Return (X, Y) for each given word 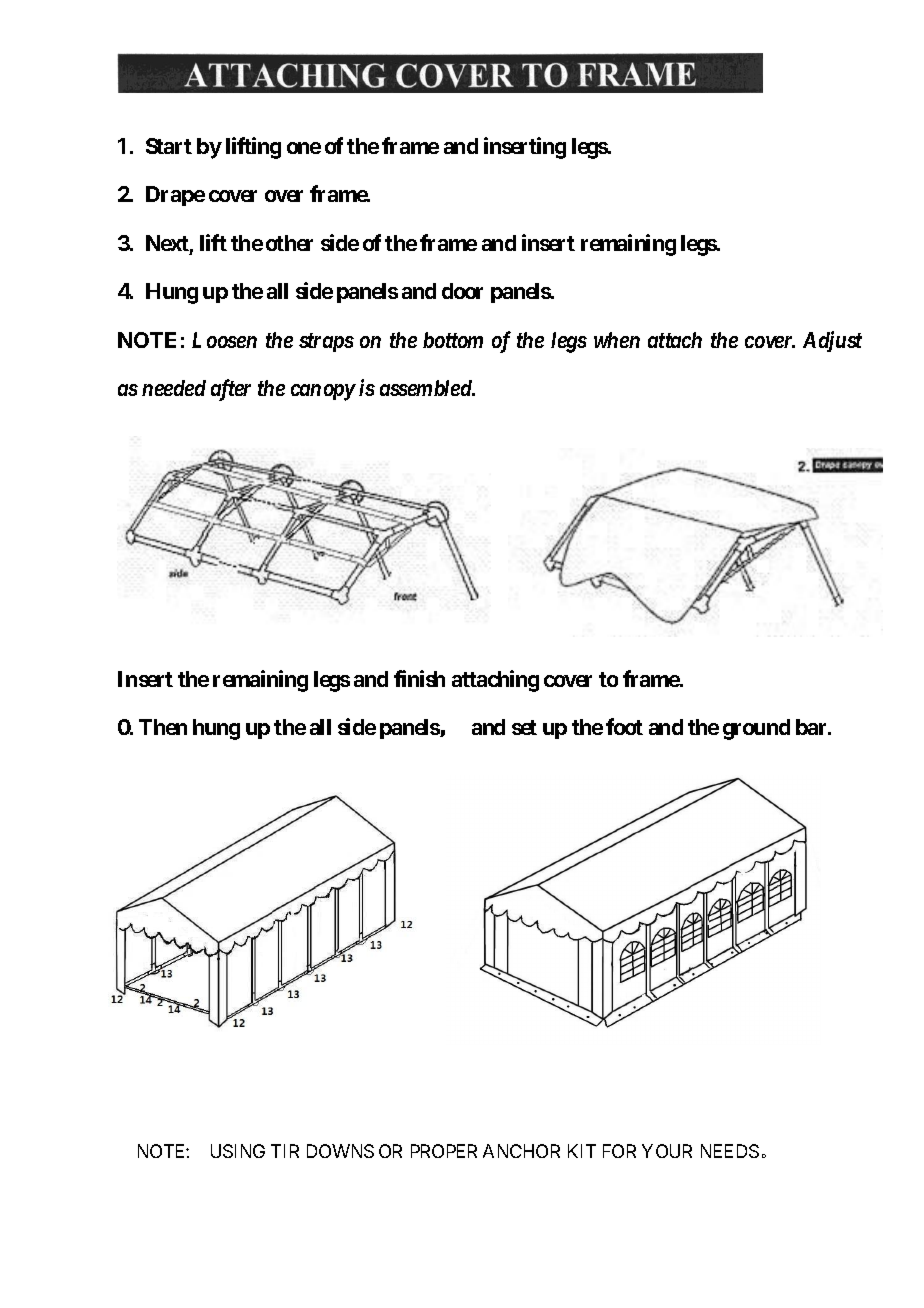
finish (419, 678)
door (462, 291)
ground (756, 729)
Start (169, 146)
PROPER (444, 1151)
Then (163, 727)
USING (238, 1151)
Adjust (832, 341)
